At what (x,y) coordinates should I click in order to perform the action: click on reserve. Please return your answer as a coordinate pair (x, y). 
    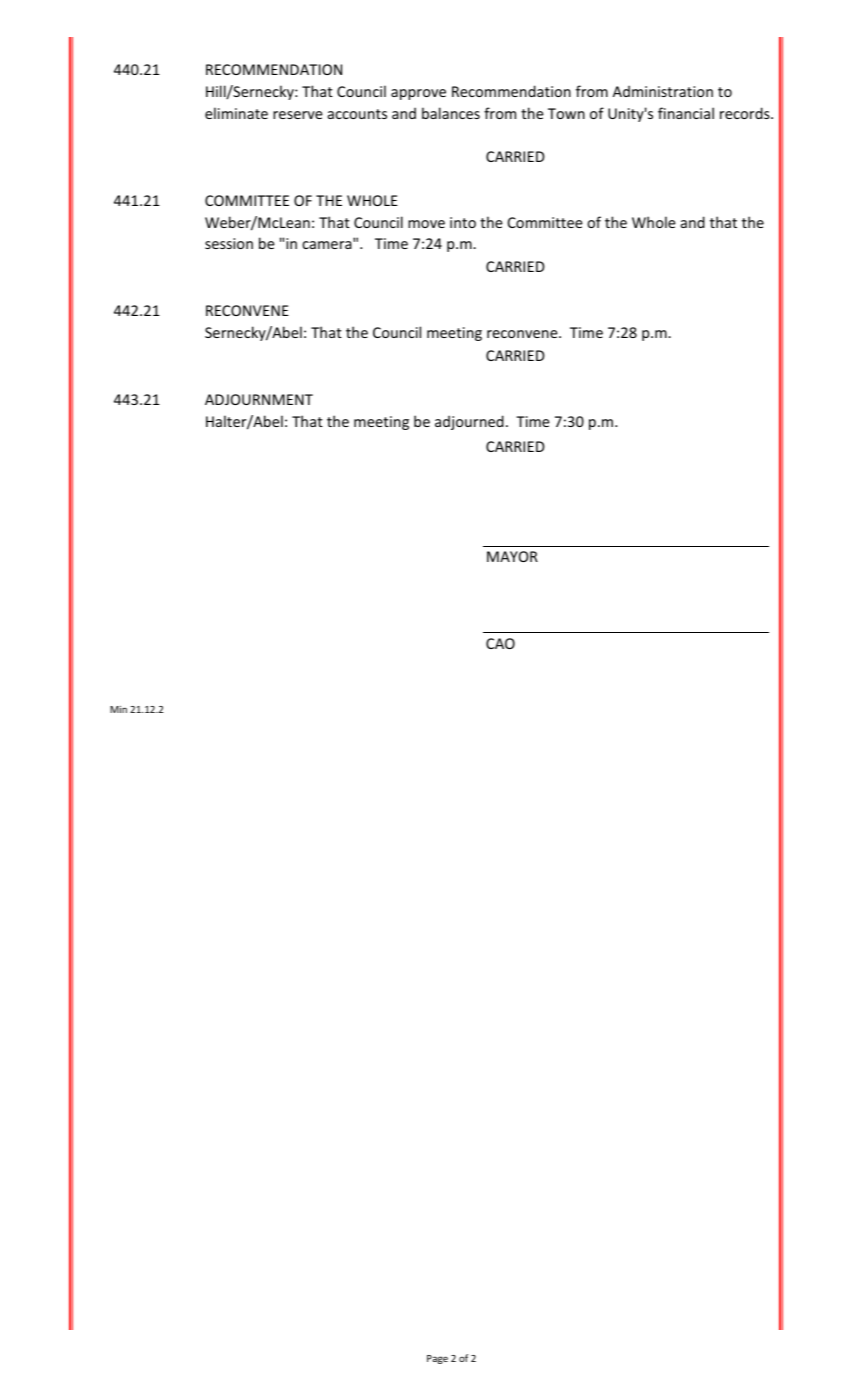
    Looking at the image, I should click on (298, 115).
